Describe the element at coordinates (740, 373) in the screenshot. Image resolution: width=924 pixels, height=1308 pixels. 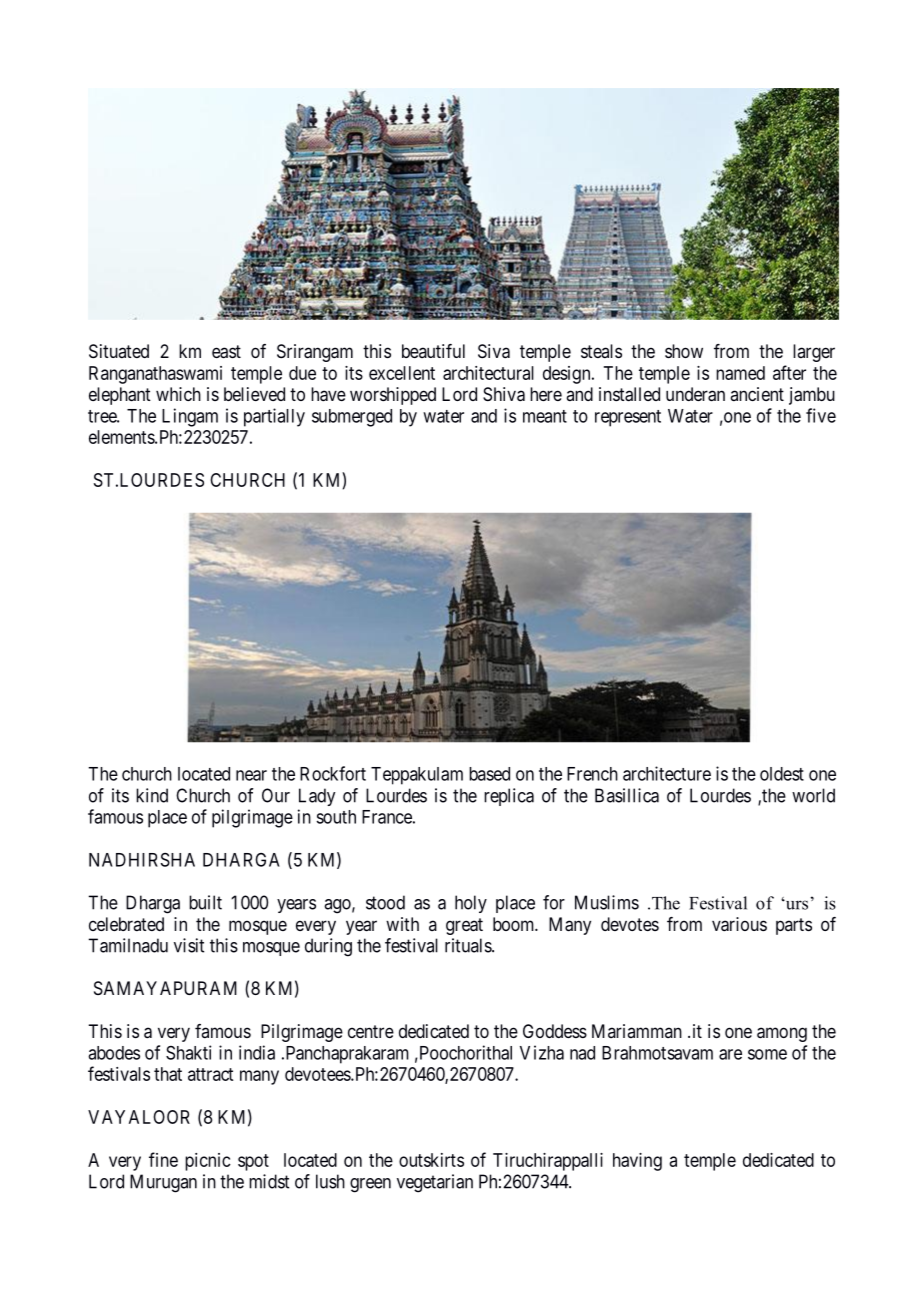
I see `named` at that location.
